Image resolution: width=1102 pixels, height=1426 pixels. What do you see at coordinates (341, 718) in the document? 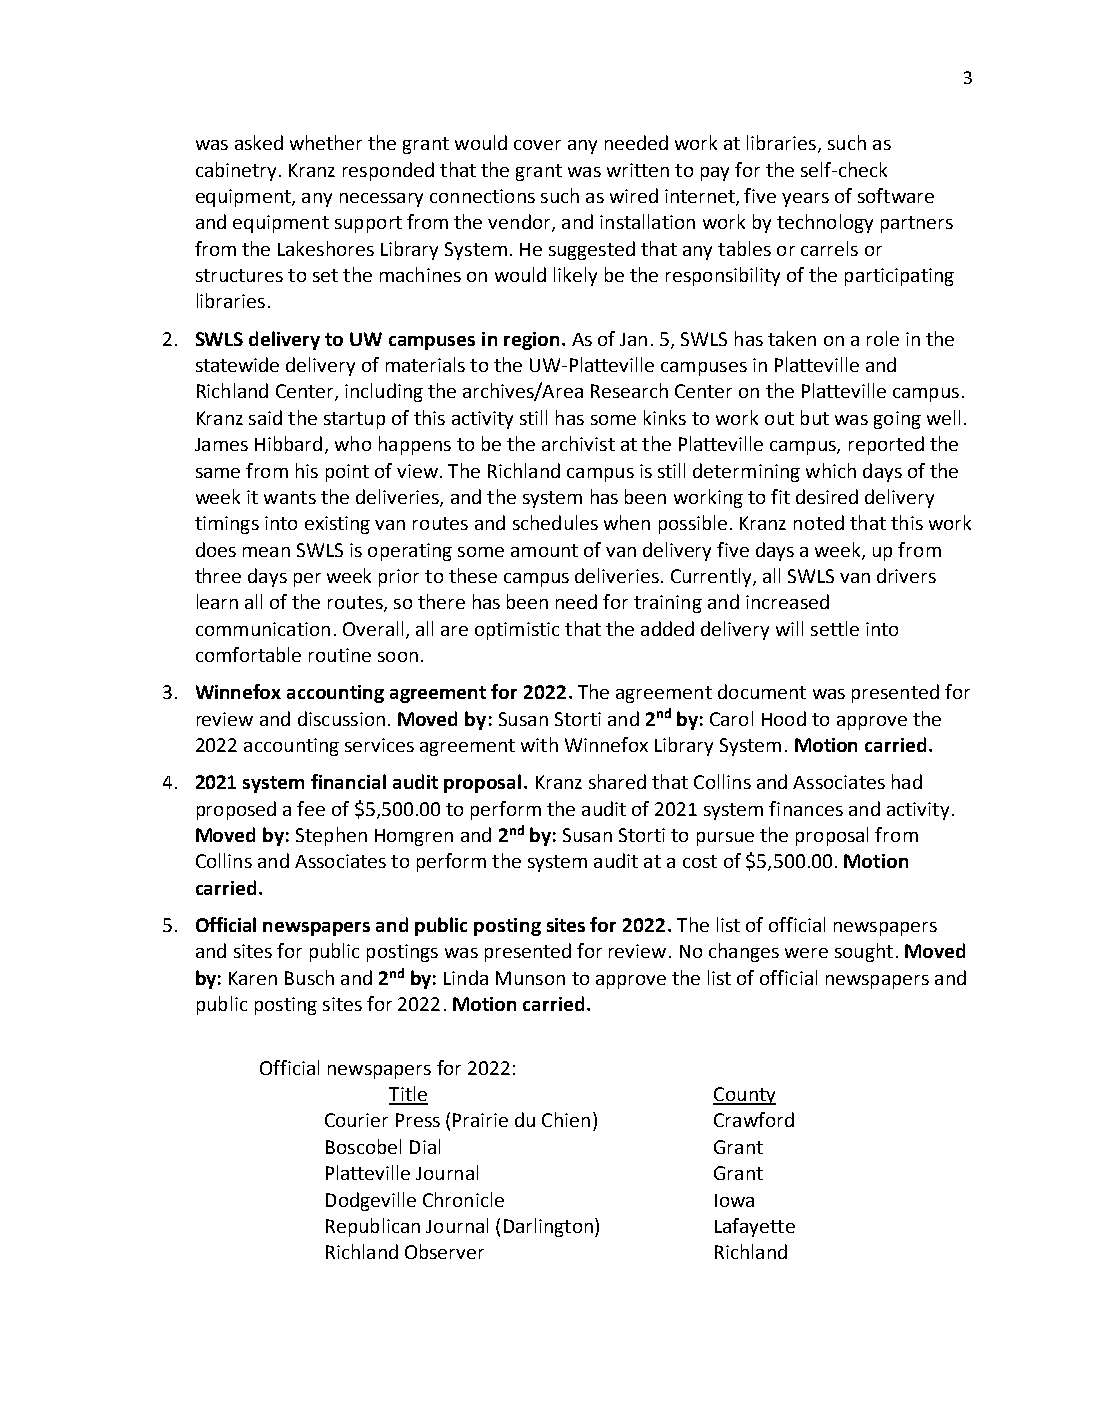
I see `discussion` at bounding box center [341, 718].
